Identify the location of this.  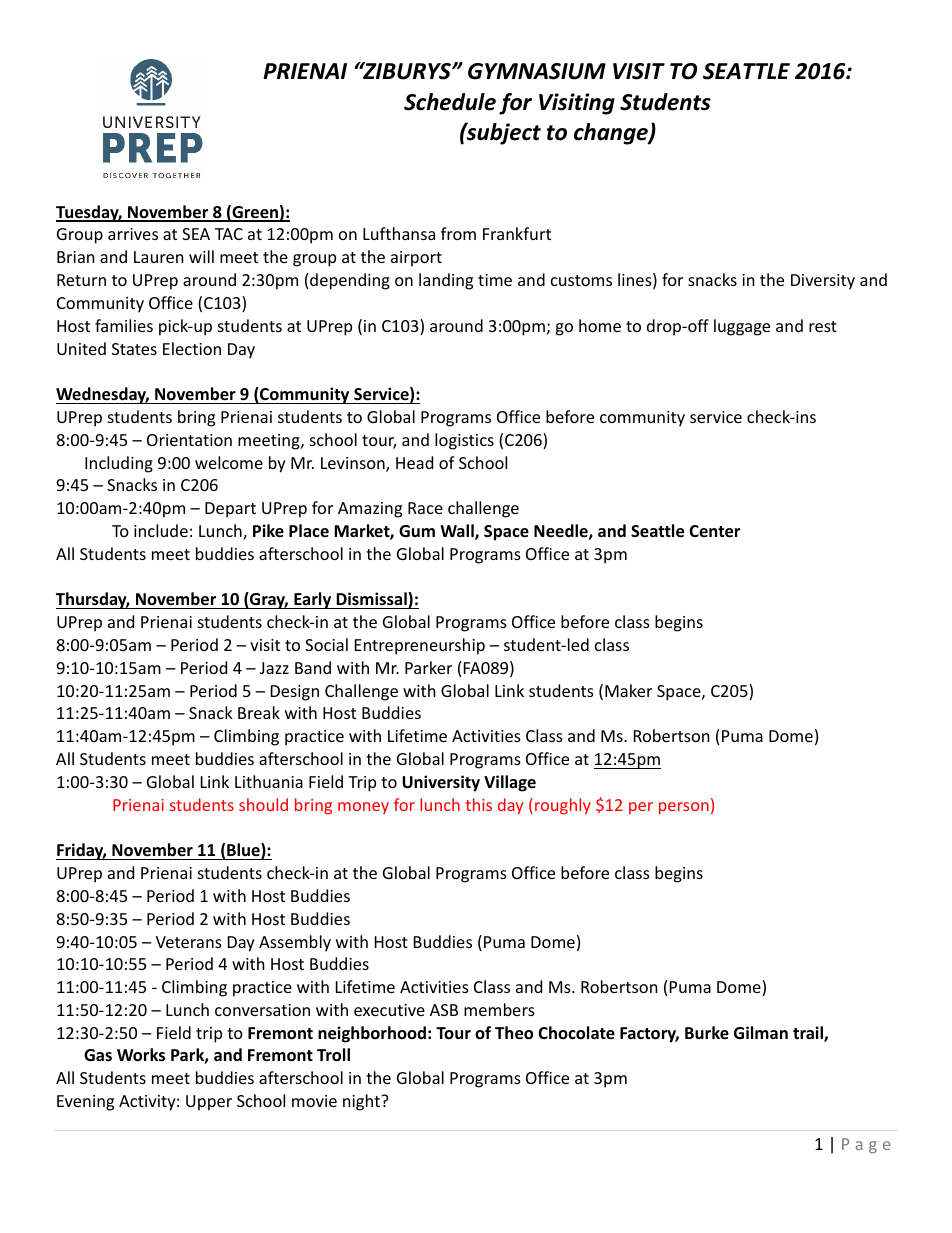
(479, 804).
